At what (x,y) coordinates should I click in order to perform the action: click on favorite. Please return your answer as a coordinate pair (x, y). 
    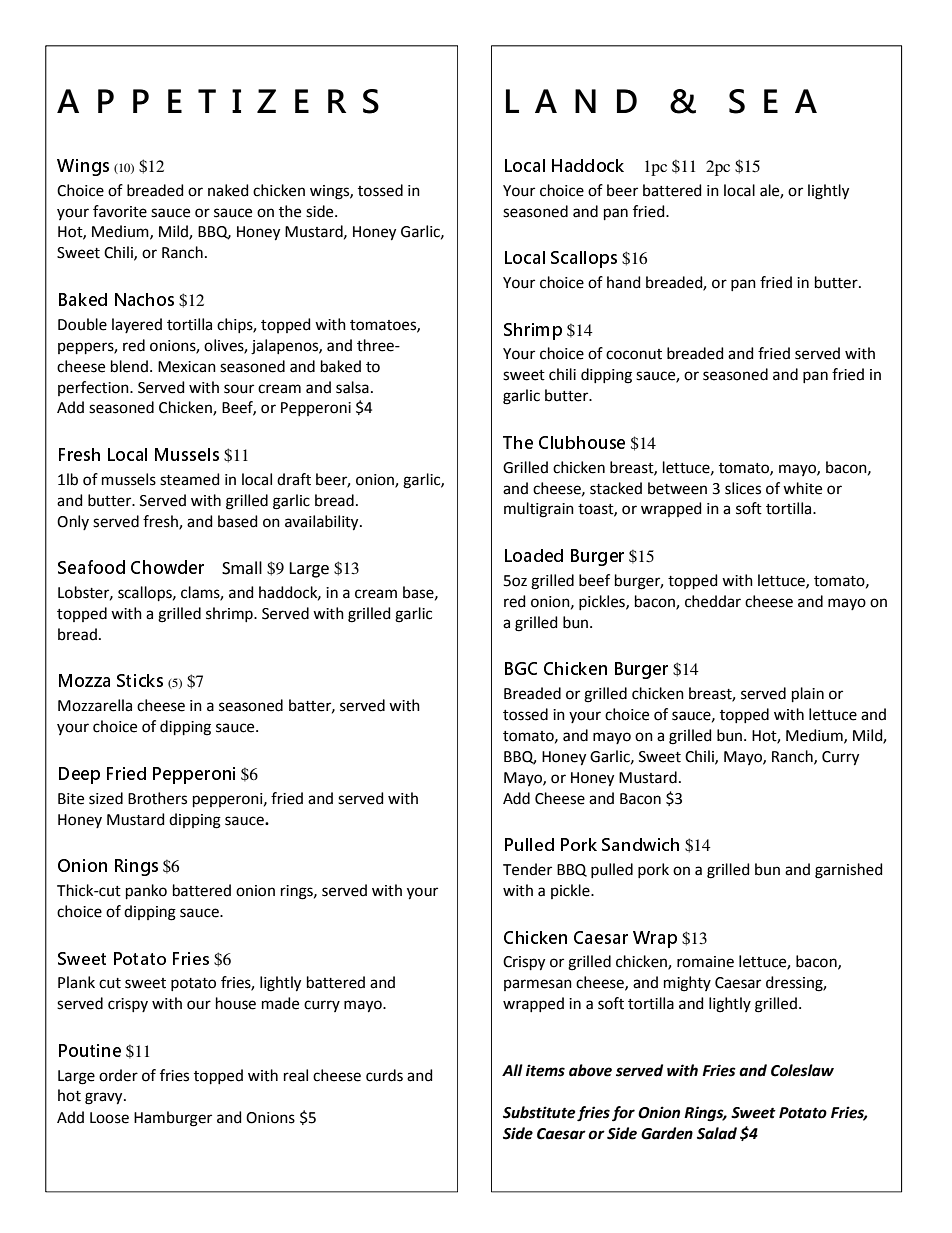
    Looking at the image, I should click on (120, 211).
